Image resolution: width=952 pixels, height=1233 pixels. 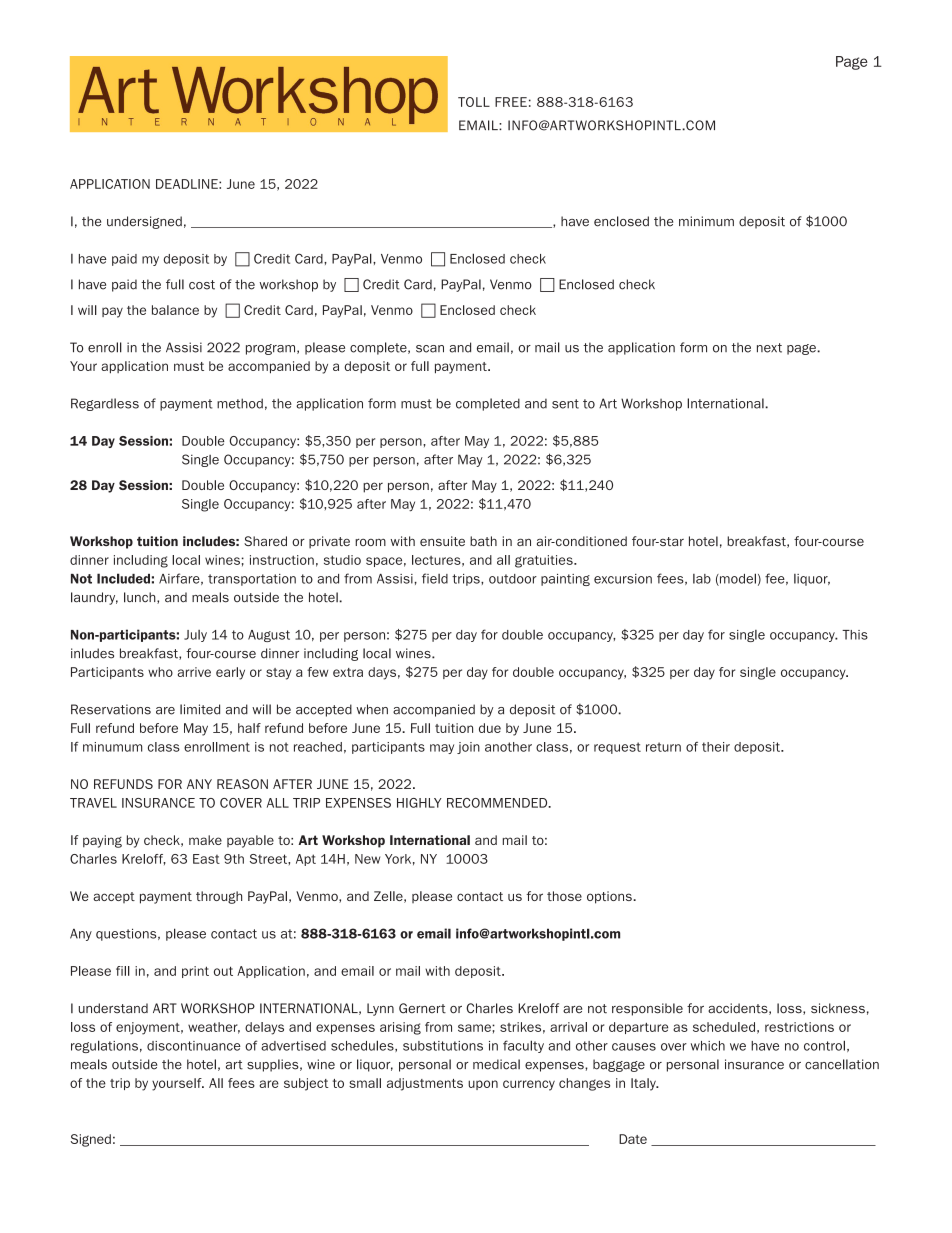 What do you see at coordinates (202, 285) in the image?
I see `cost` at bounding box center [202, 285].
